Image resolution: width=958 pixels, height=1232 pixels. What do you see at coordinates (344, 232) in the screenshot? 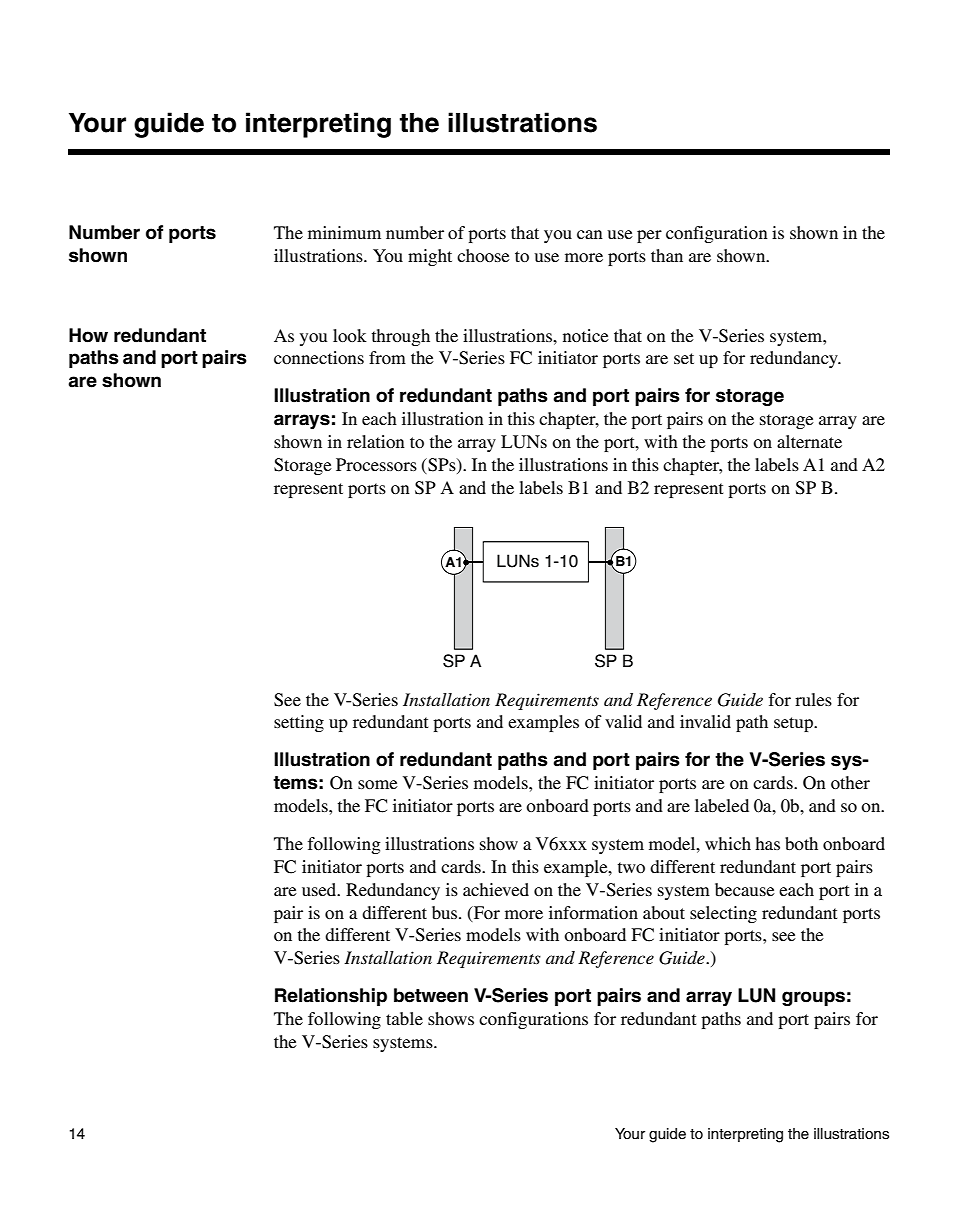
I see `minimum` at bounding box center [344, 232].
